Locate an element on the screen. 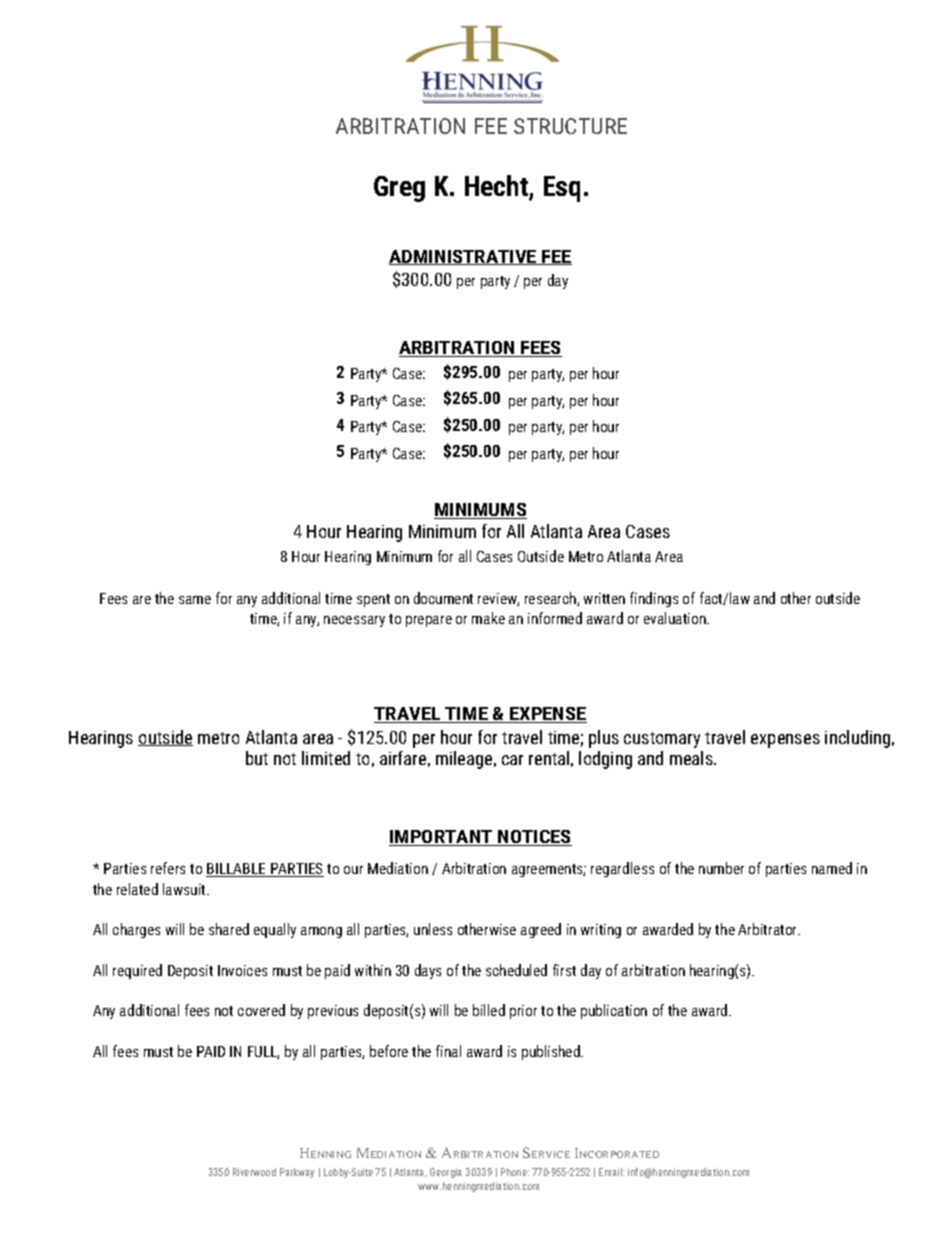 The height and width of the screenshot is (1233, 952). findings is located at coordinates (654, 599).
